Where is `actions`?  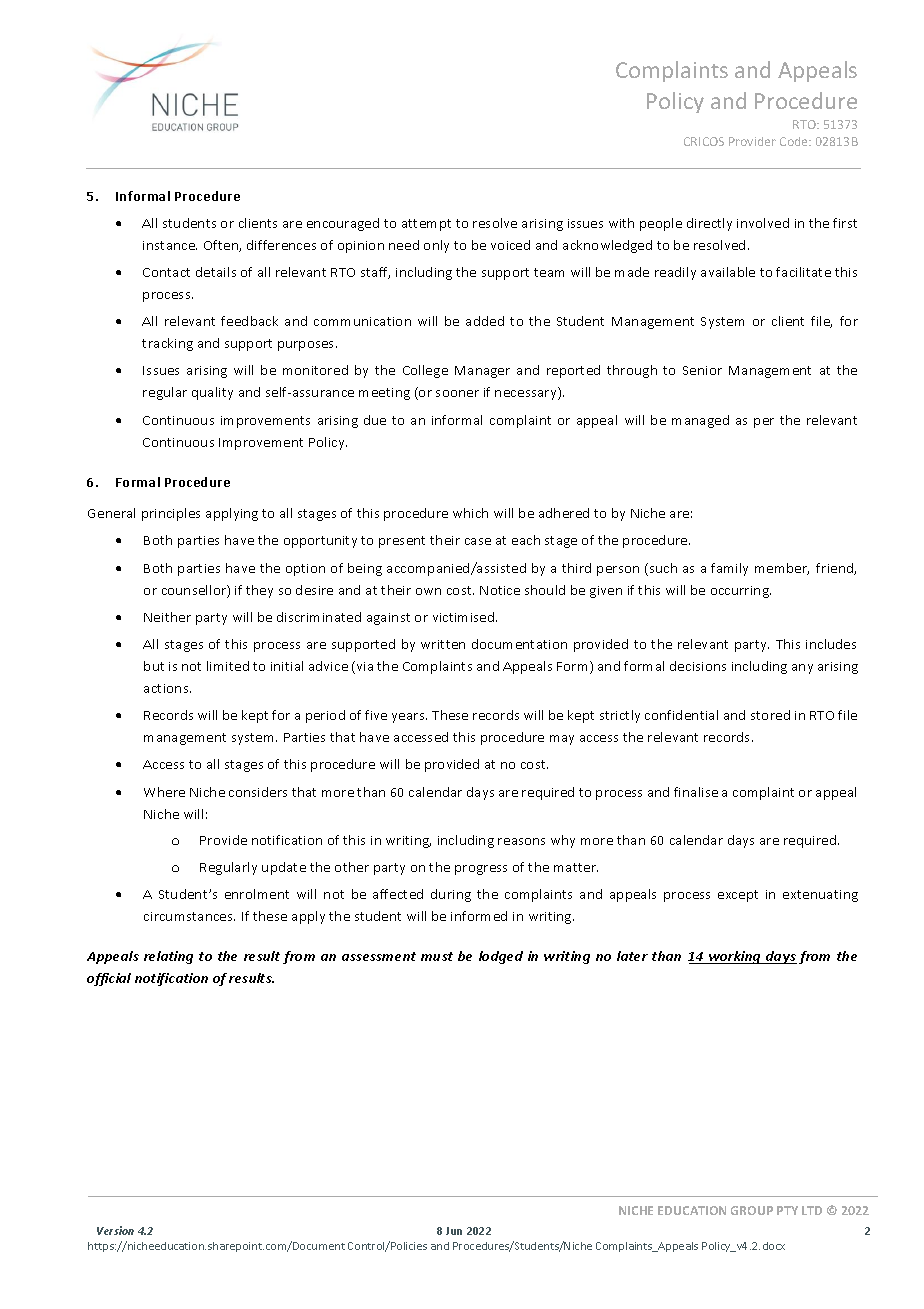
actions is located at coordinates (167, 688).
